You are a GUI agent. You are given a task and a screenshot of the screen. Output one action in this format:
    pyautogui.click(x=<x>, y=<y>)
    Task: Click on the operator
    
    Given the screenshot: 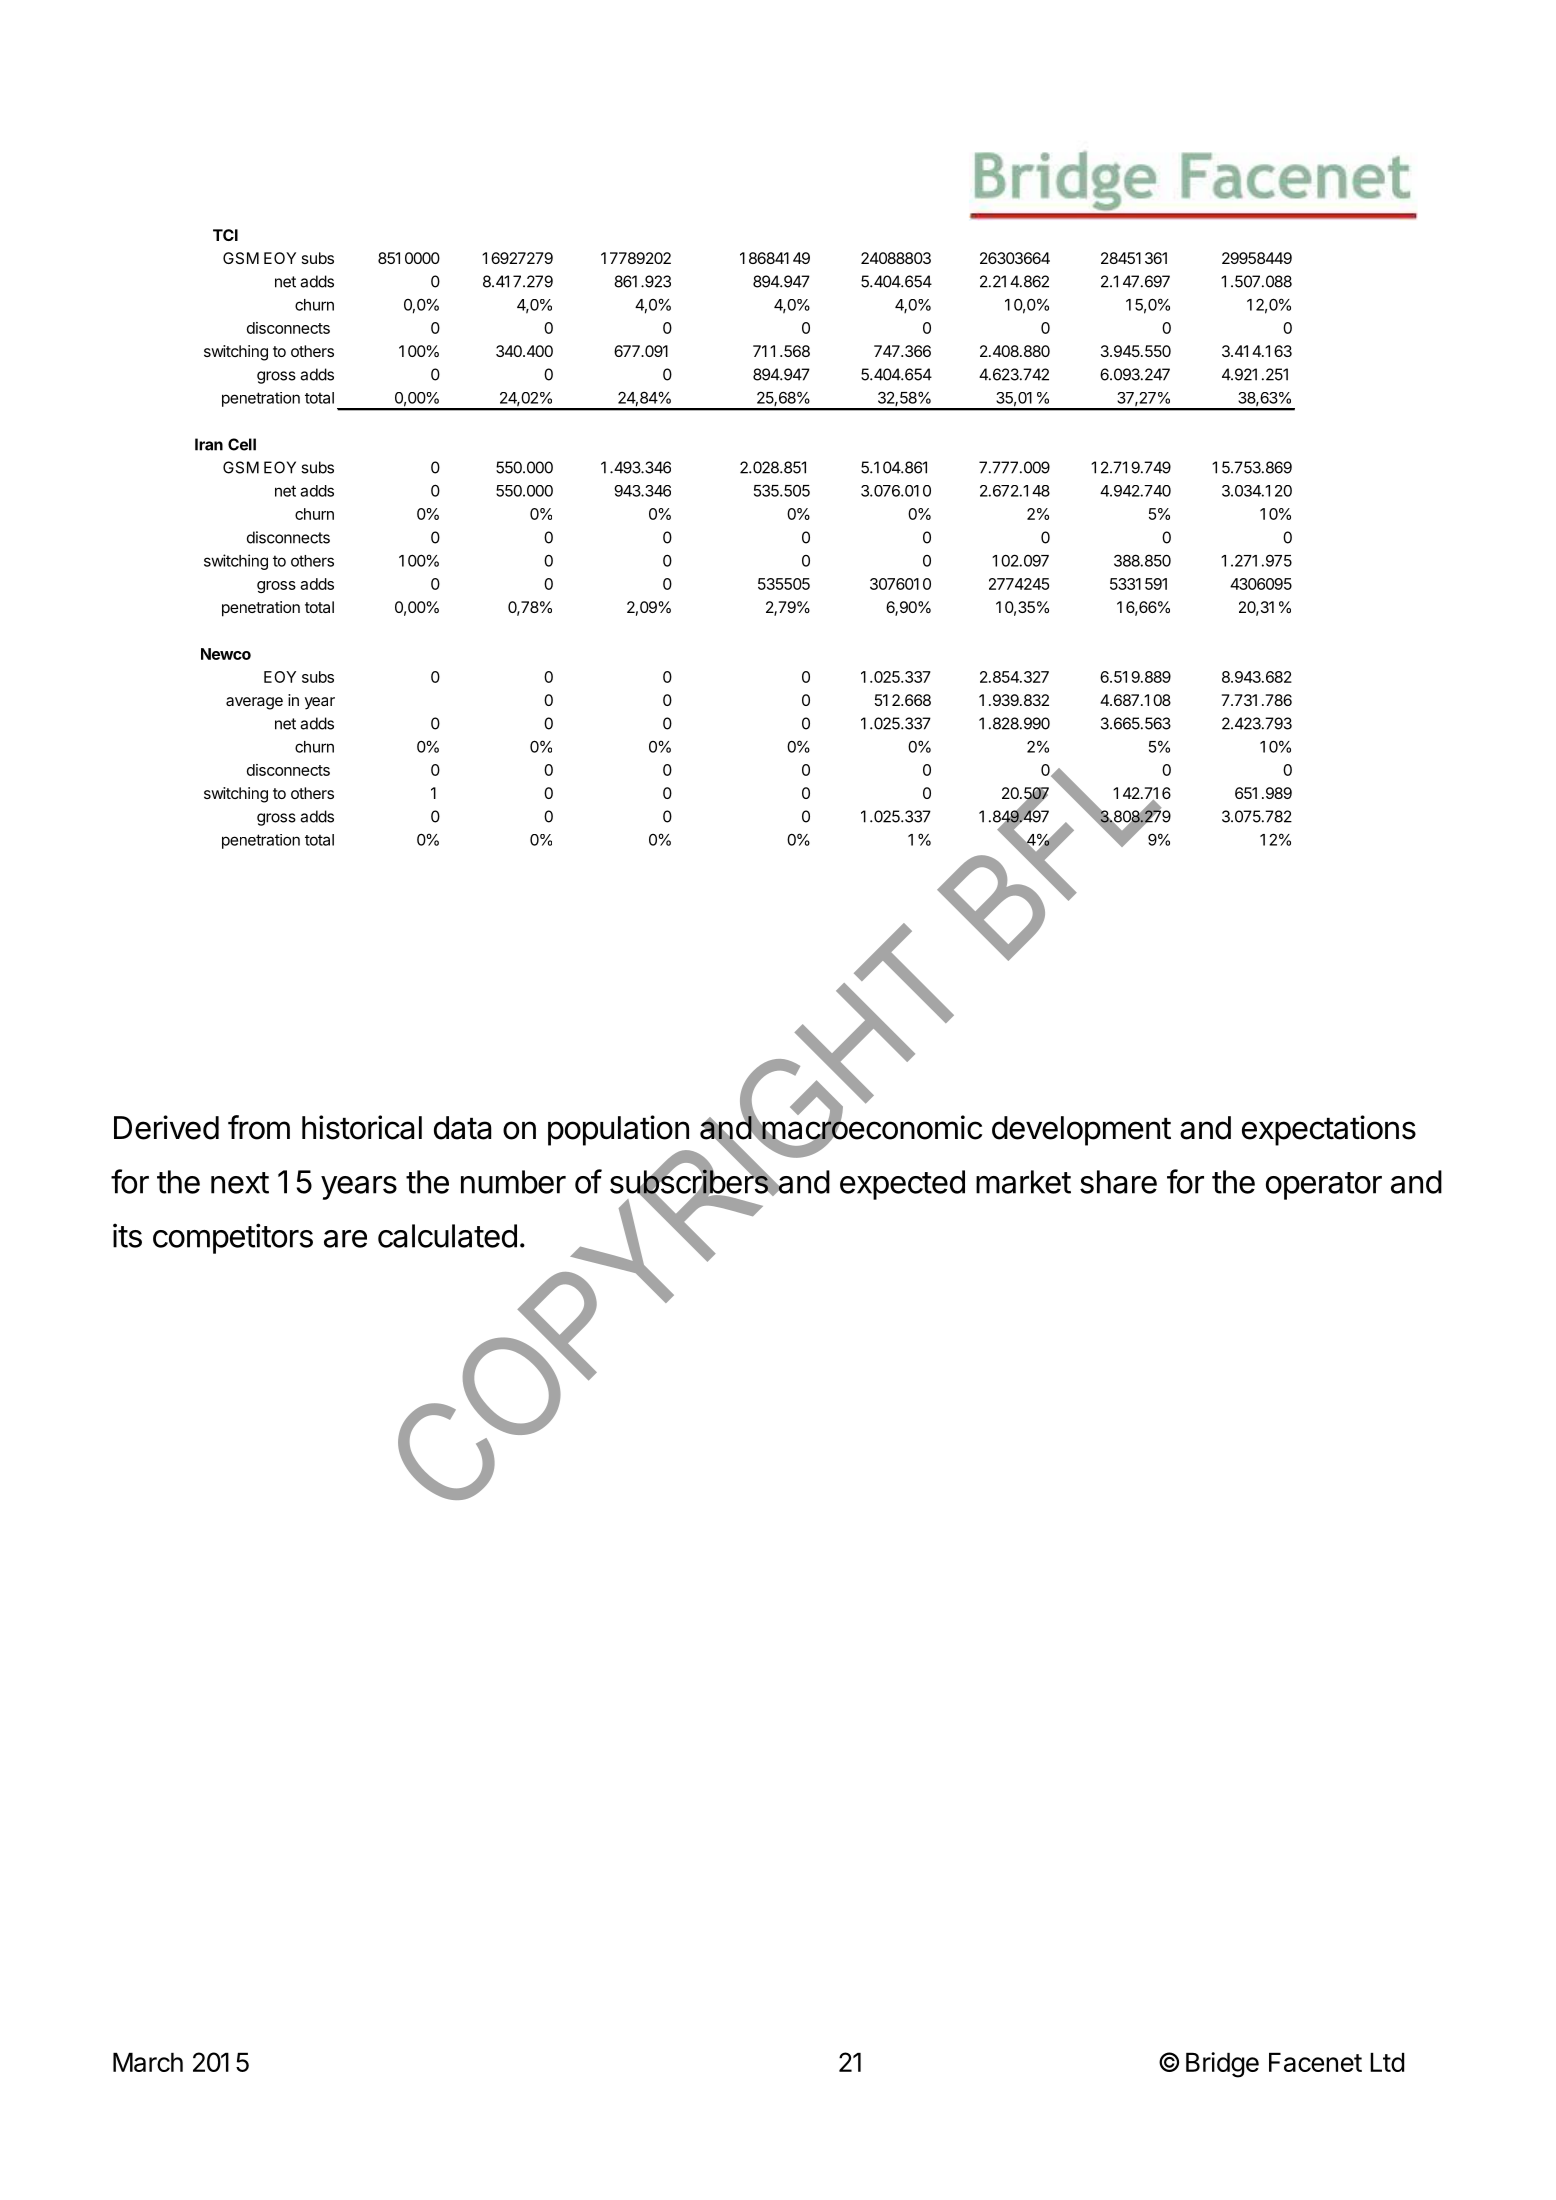 What is the action you would take?
    pyautogui.click(x=1324, y=1186)
